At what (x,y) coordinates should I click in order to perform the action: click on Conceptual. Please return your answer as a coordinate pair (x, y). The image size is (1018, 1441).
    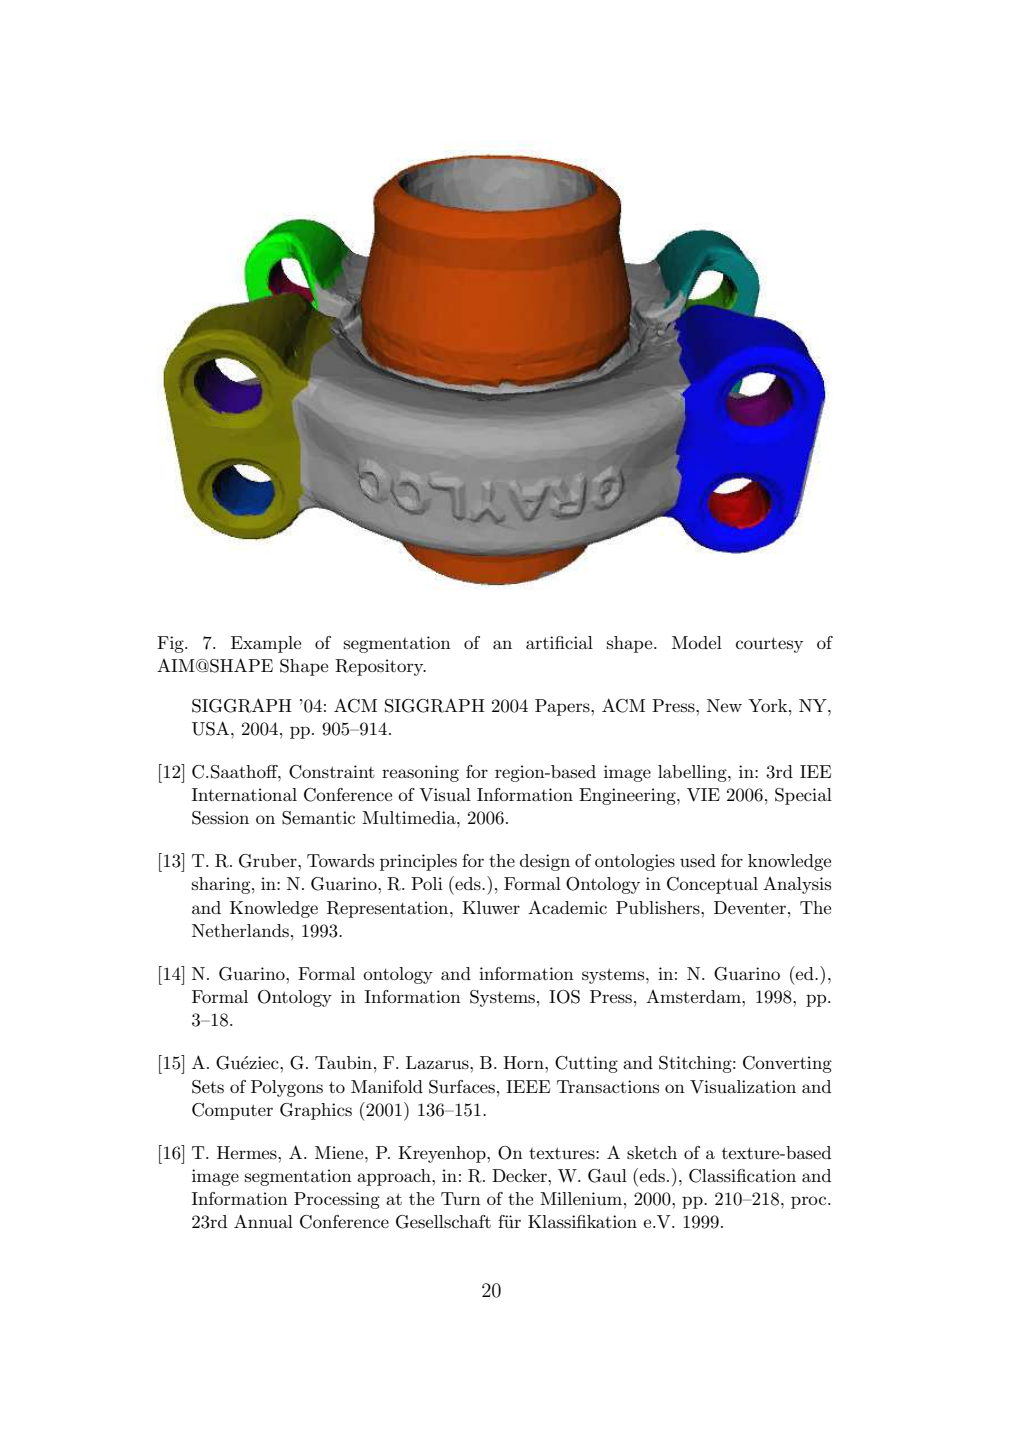
    Looking at the image, I should click on (712, 885).
